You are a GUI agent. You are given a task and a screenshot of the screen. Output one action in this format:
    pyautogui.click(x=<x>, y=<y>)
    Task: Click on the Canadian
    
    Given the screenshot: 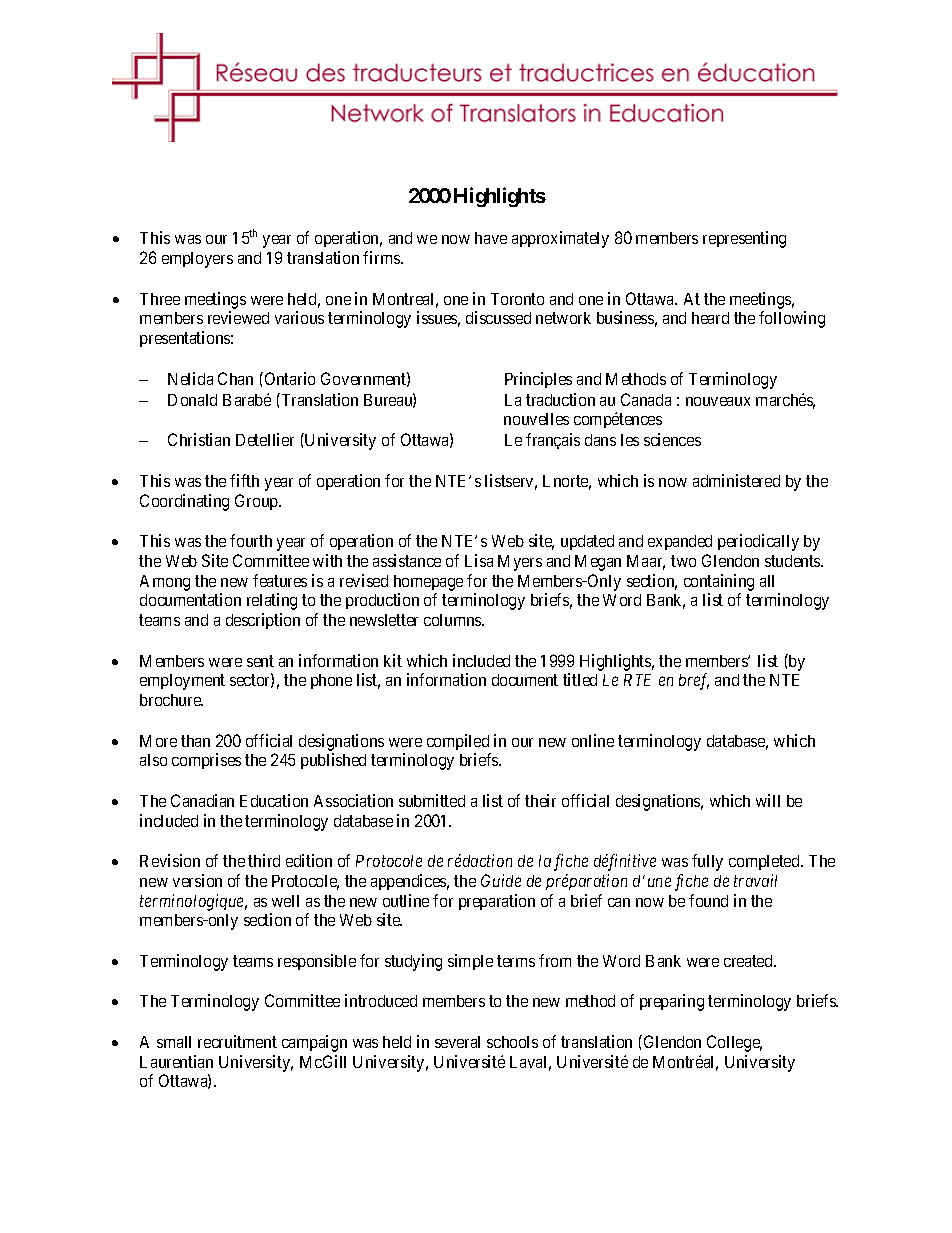 What is the action you would take?
    pyautogui.click(x=202, y=800)
